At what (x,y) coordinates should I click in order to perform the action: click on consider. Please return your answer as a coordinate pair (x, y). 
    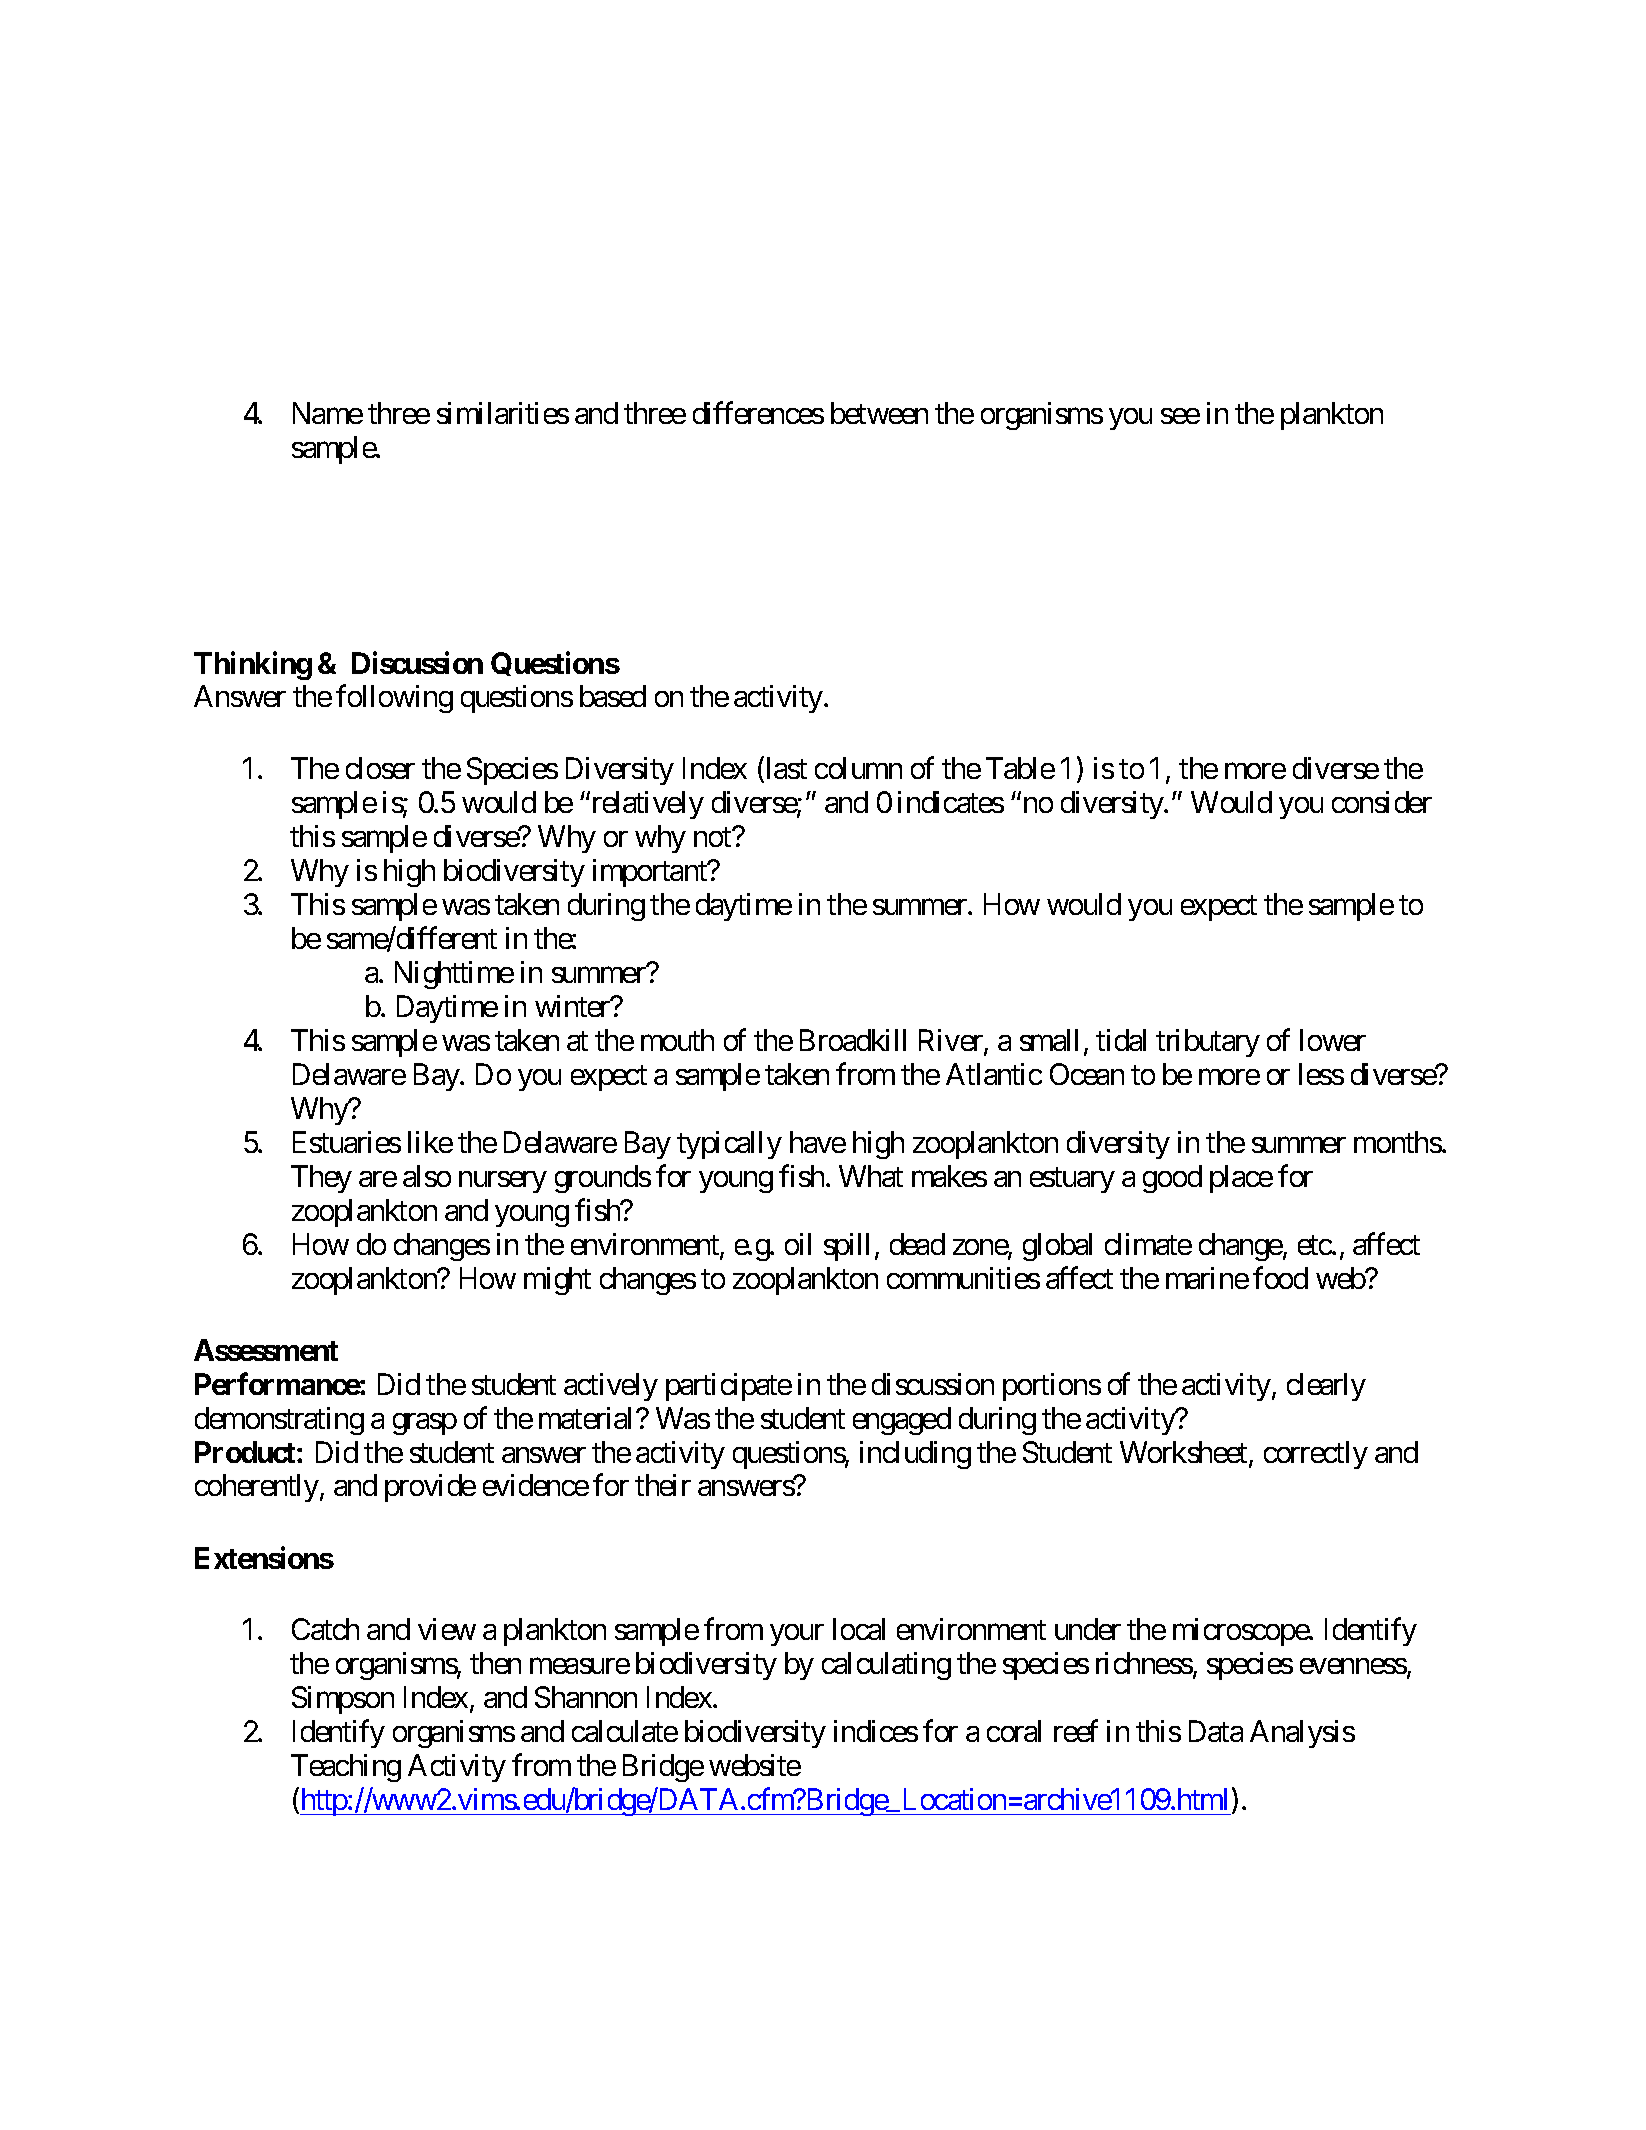
    Looking at the image, I should click on (1382, 802).
